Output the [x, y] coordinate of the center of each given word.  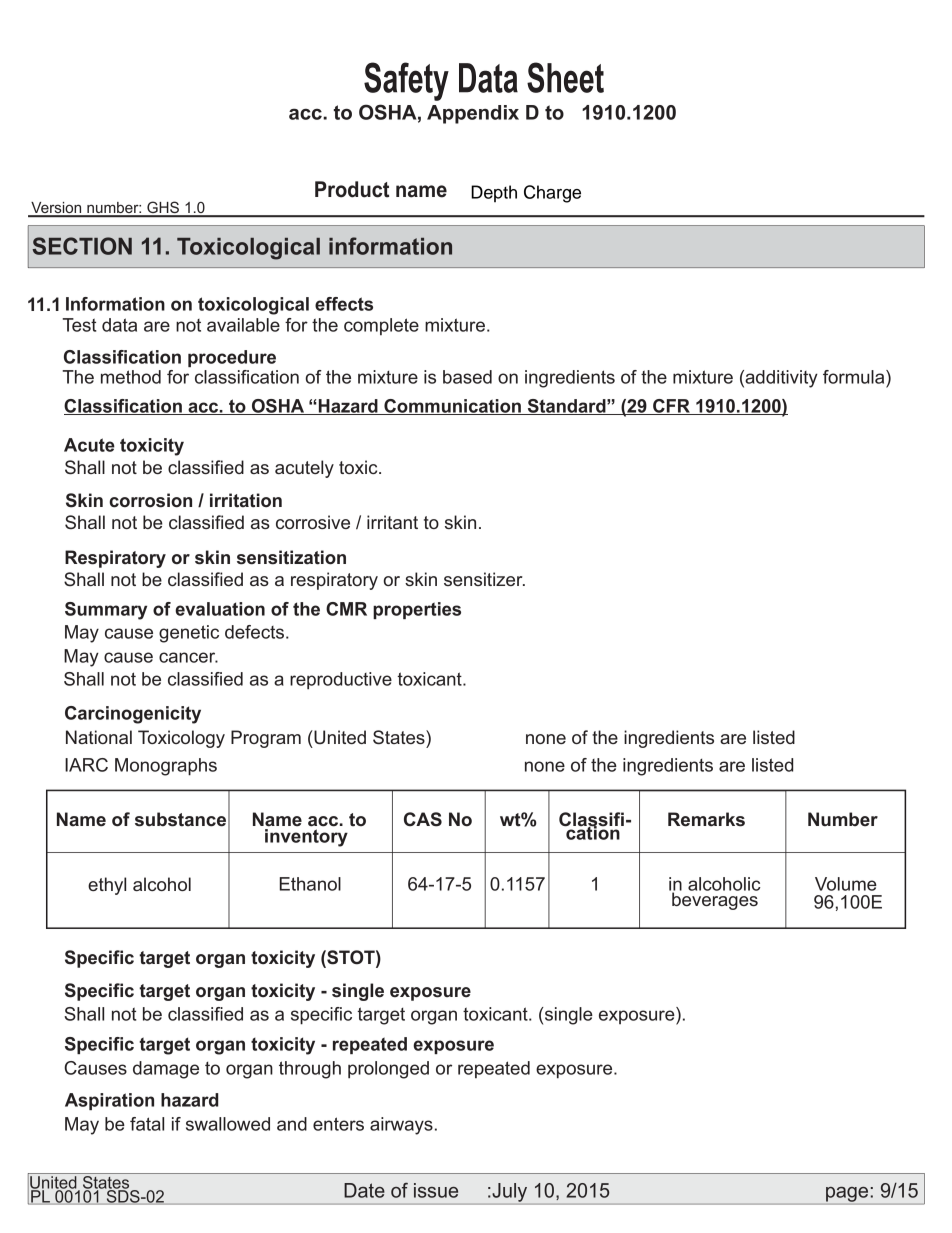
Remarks [706, 819]
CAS [423, 819]
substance [180, 819]
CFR [671, 407]
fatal [147, 1124]
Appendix [473, 114]
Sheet [565, 77]
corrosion [150, 500]
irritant [392, 522]
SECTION [82, 246]
